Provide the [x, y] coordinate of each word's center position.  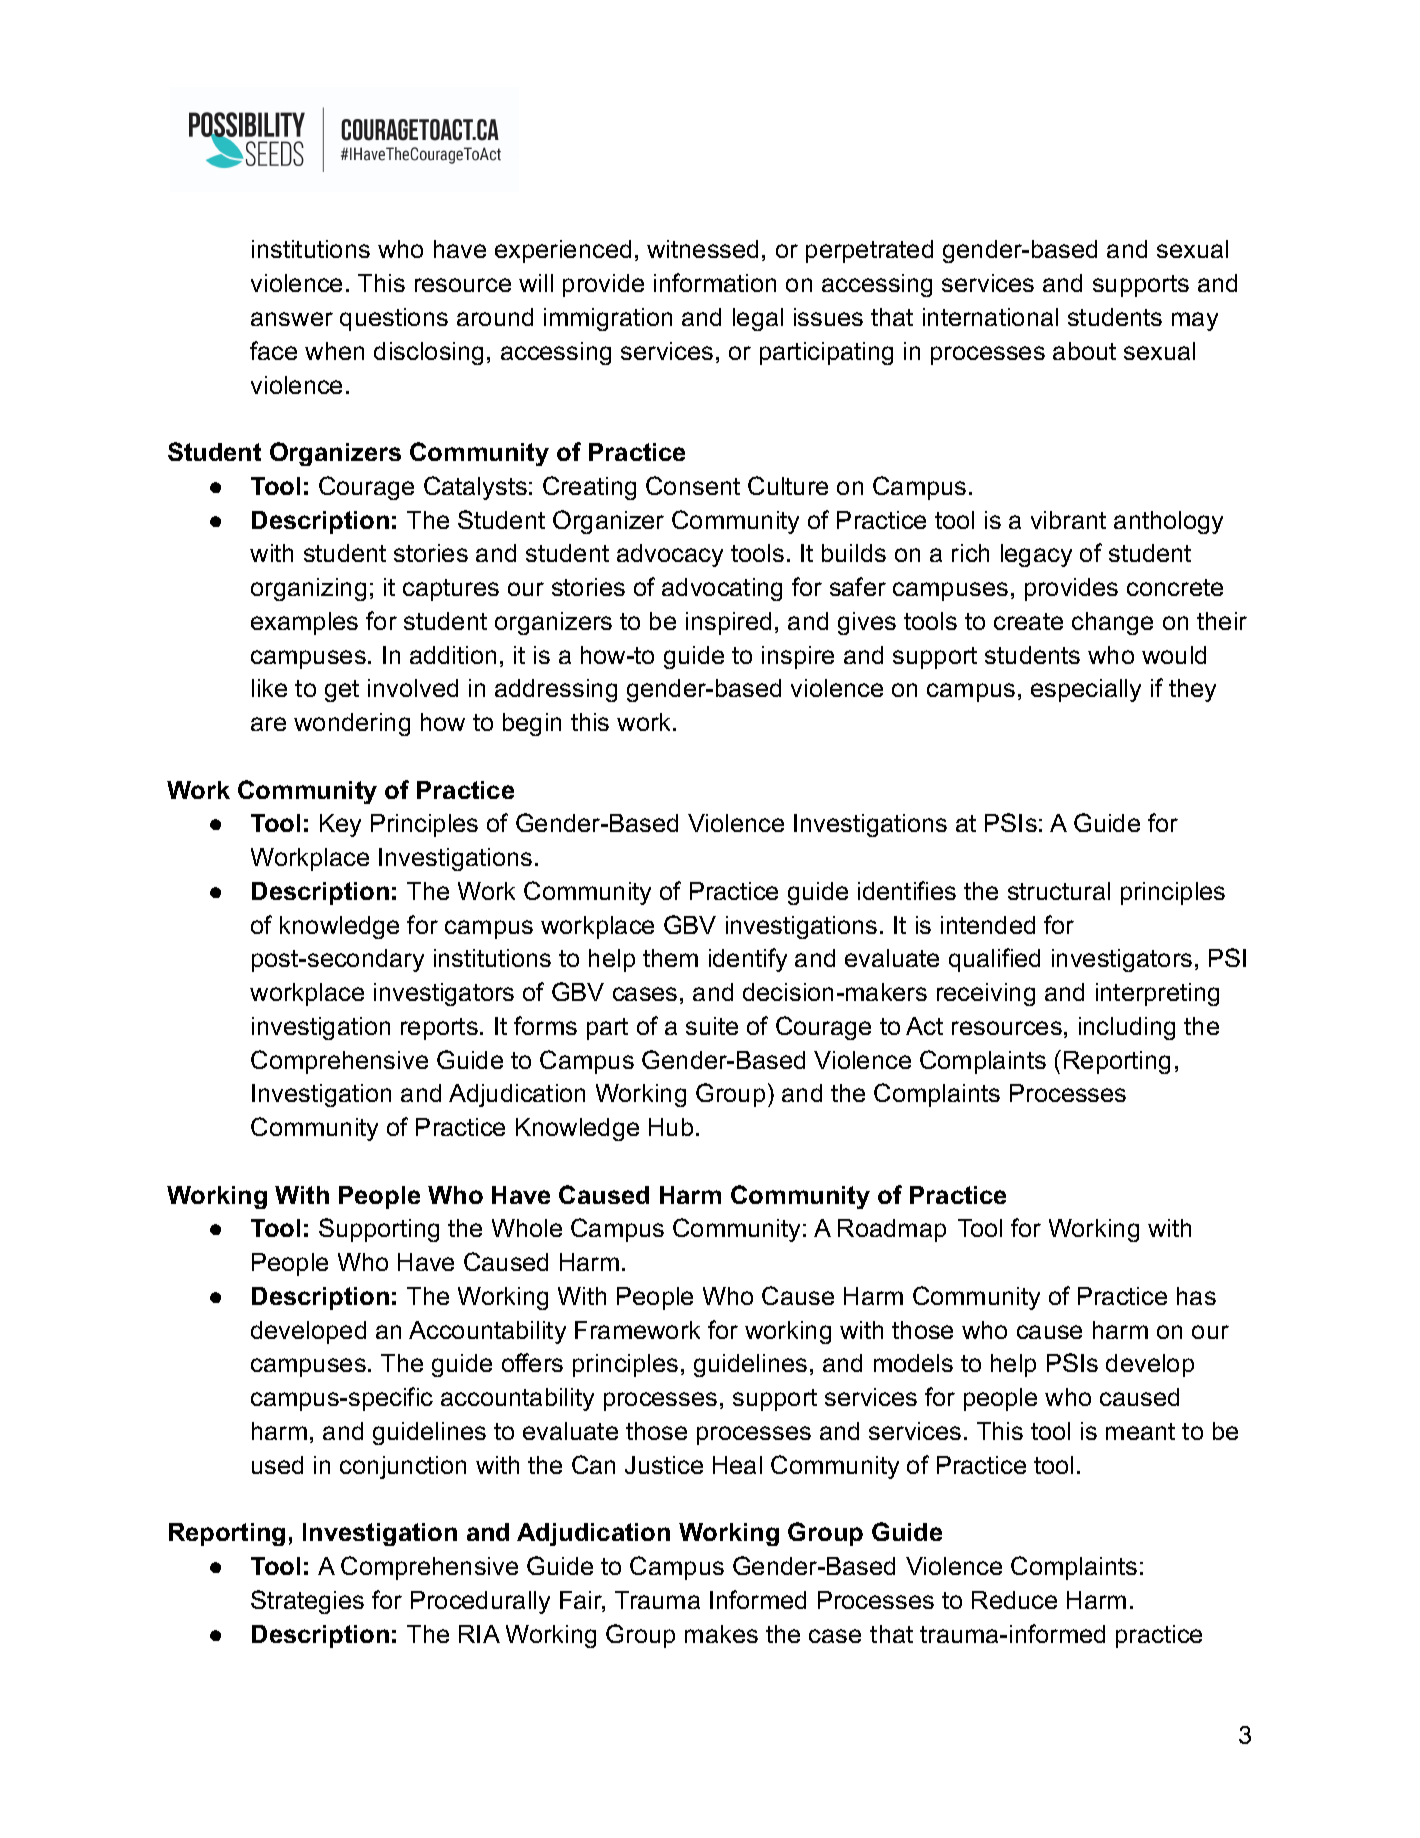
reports [439, 1029]
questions [394, 319]
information [715, 282]
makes [721, 1634]
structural [1059, 891]
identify [748, 960]
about [1084, 351]
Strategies [307, 1602]
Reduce [1014, 1600]
